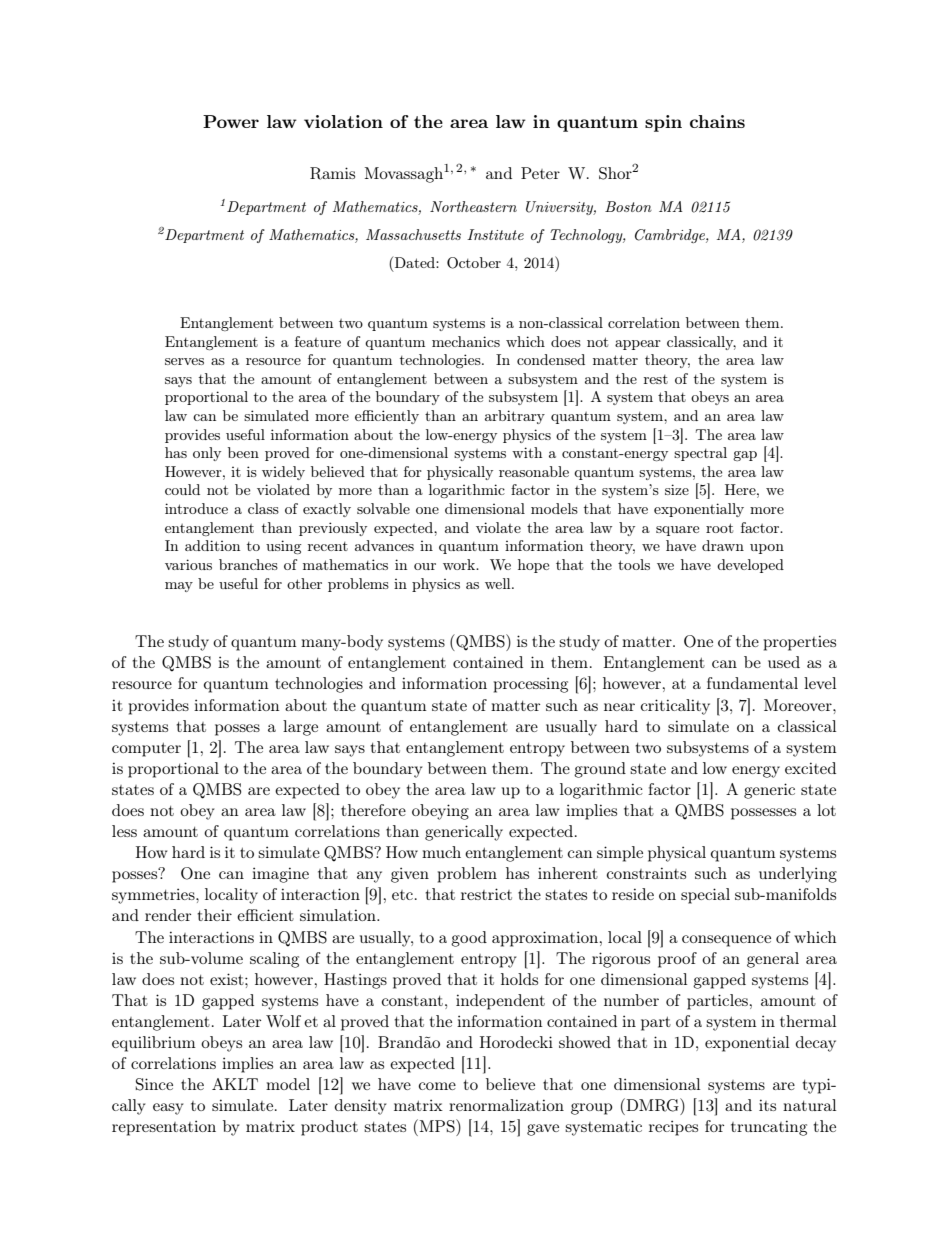  Describe the element at coordinates (717, 121) in the screenshot. I see `chains` at that location.
